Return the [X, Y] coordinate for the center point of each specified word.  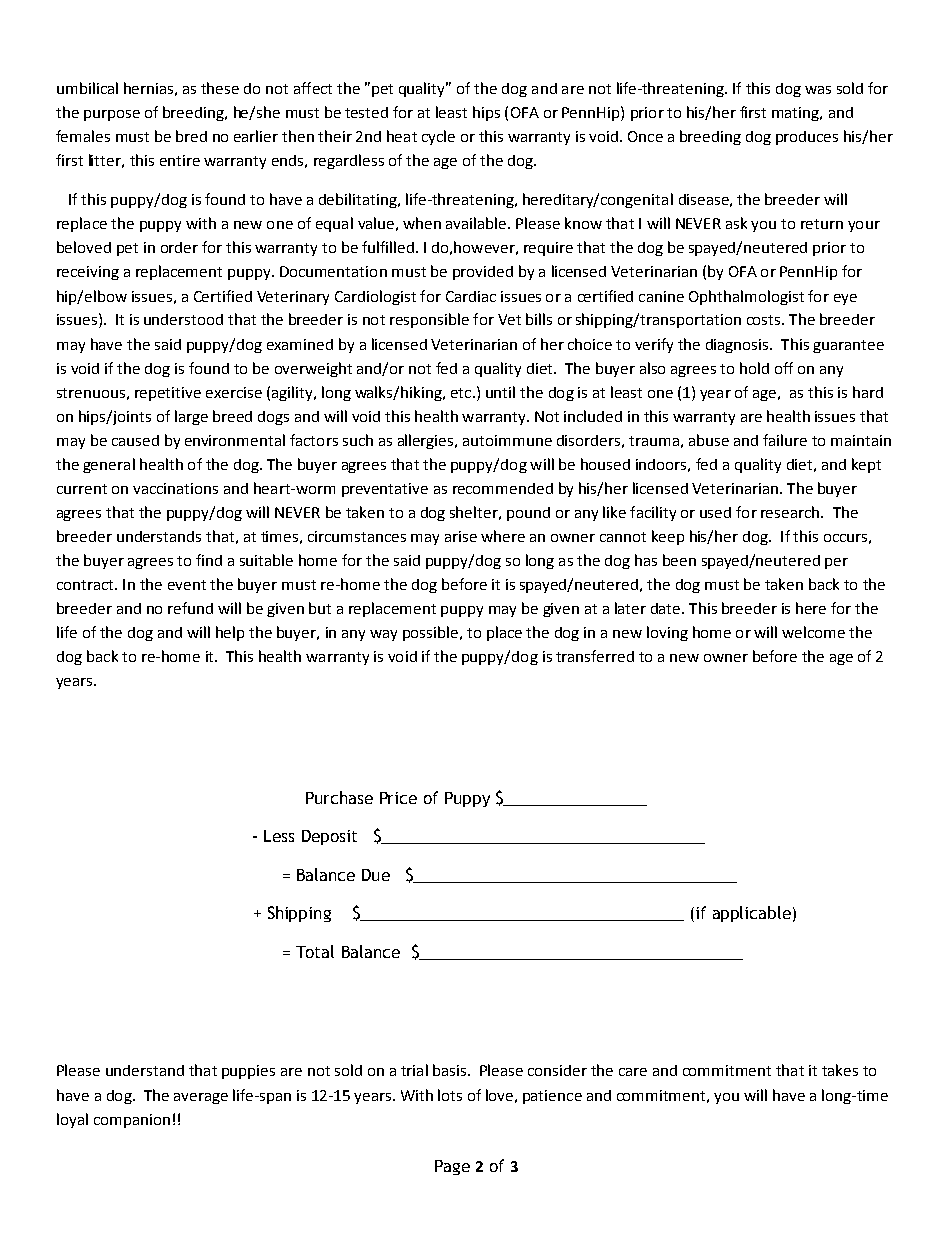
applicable [752, 914]
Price [398, 798]
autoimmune [507, 440]
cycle [438, 137]
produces [807, 138]
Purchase [339, 797]
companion [132, 1121]
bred [191, 136]
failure [785, 440]
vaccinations [175, 488]
